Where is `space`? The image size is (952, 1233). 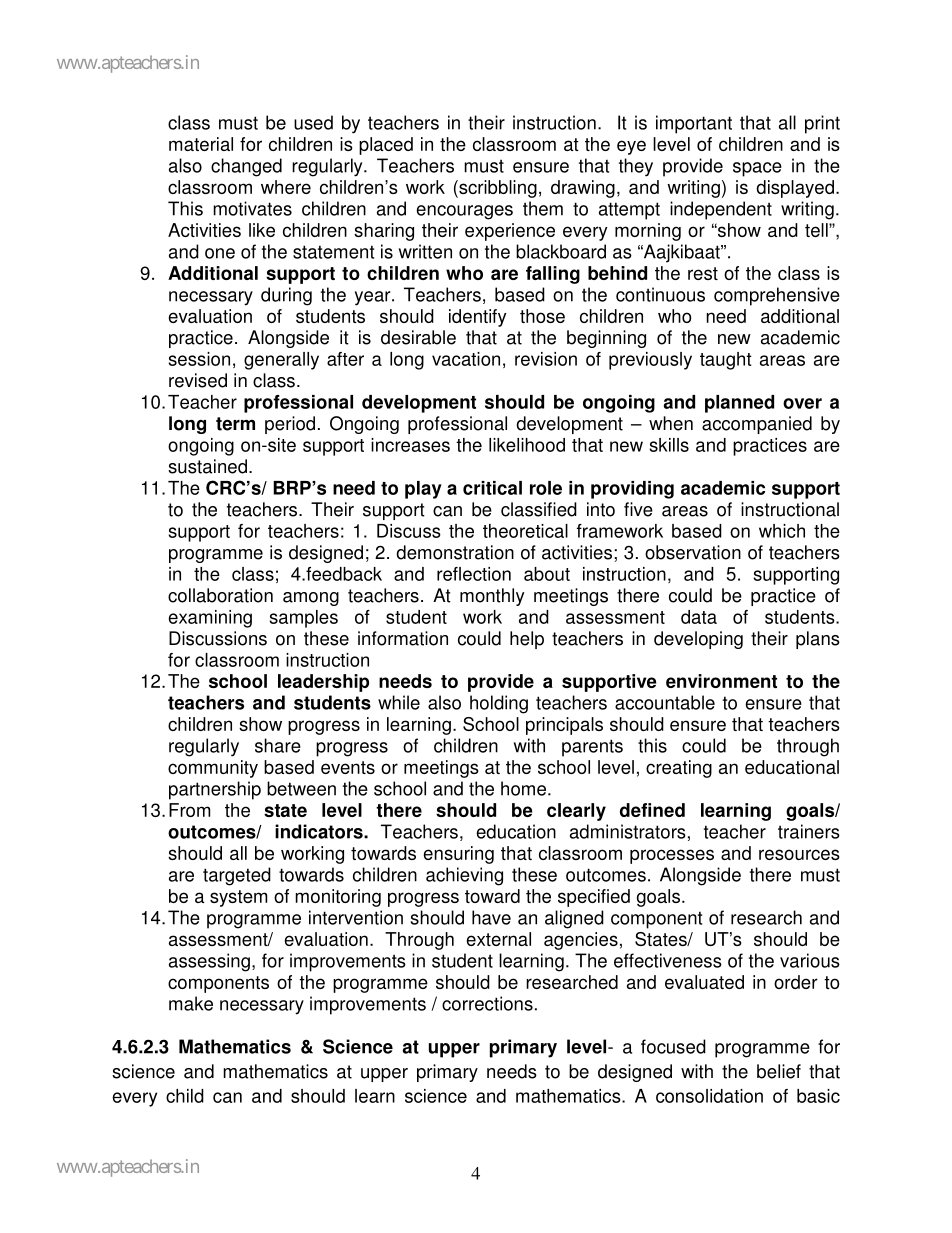
space is located at coordinates (757, 169).
